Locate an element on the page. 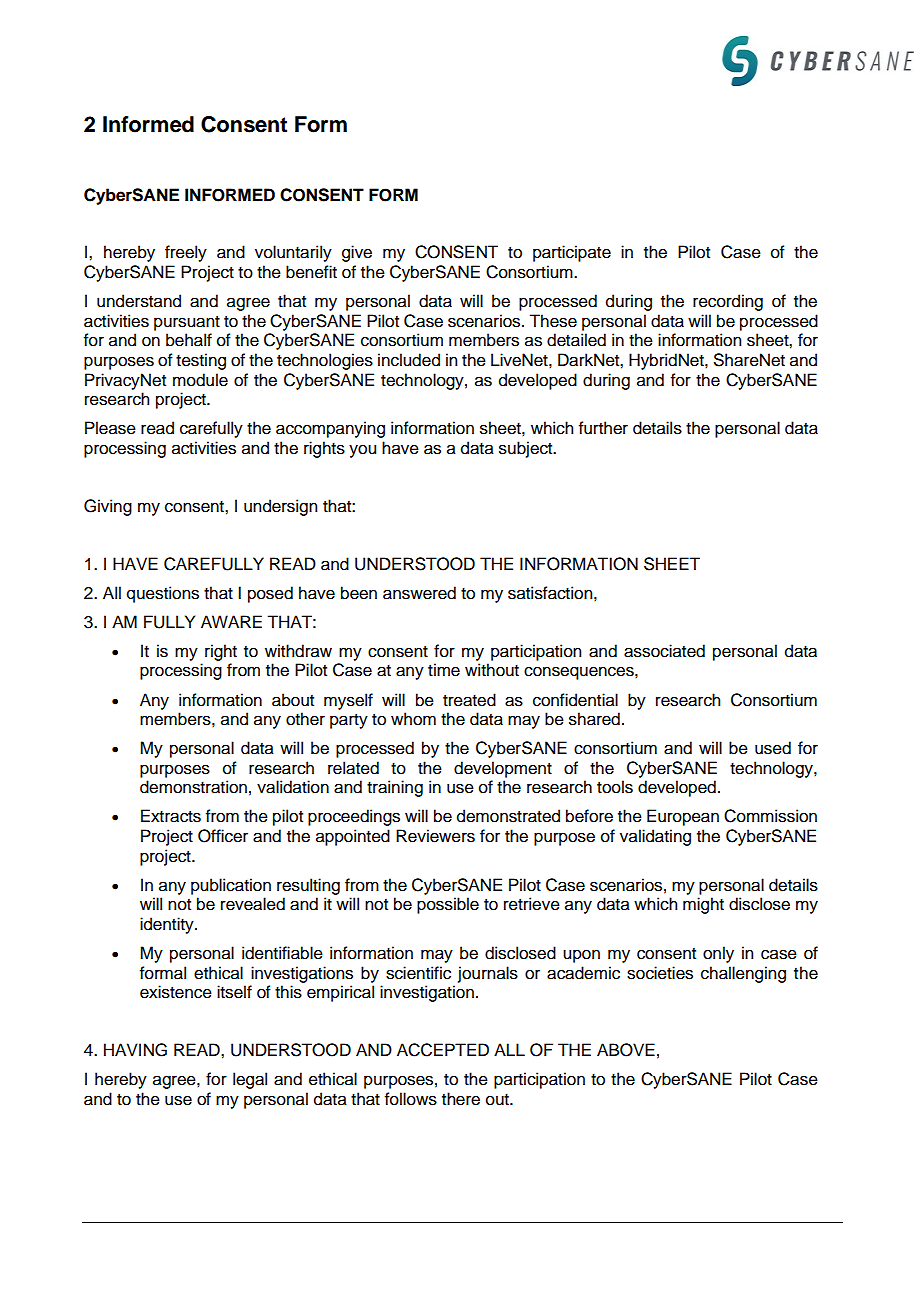 The height and width of the document is (1308, 924). recording is located at coordinates (728, 302).
